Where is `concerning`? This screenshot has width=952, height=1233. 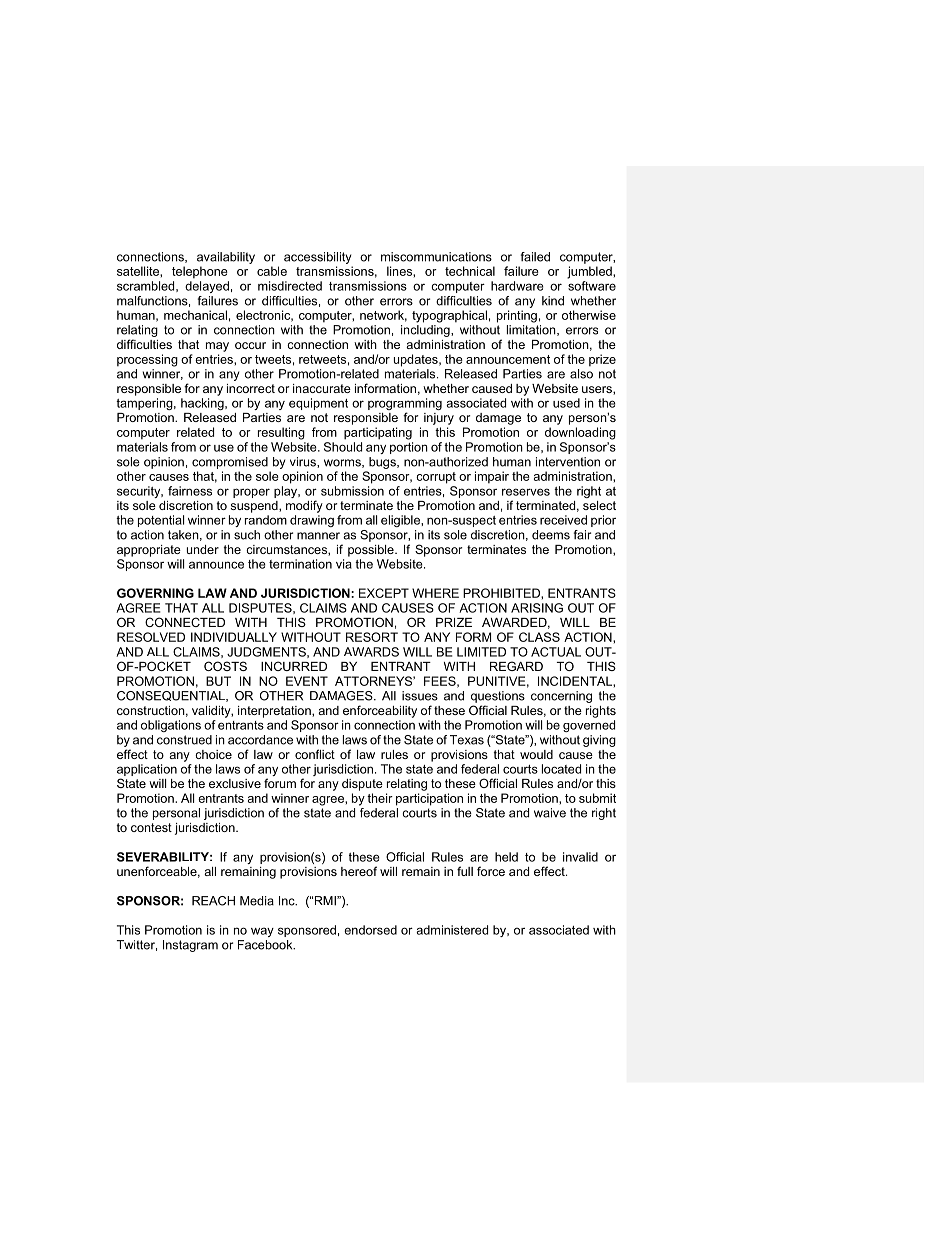 concerning is located at coordinates (561, 697).
